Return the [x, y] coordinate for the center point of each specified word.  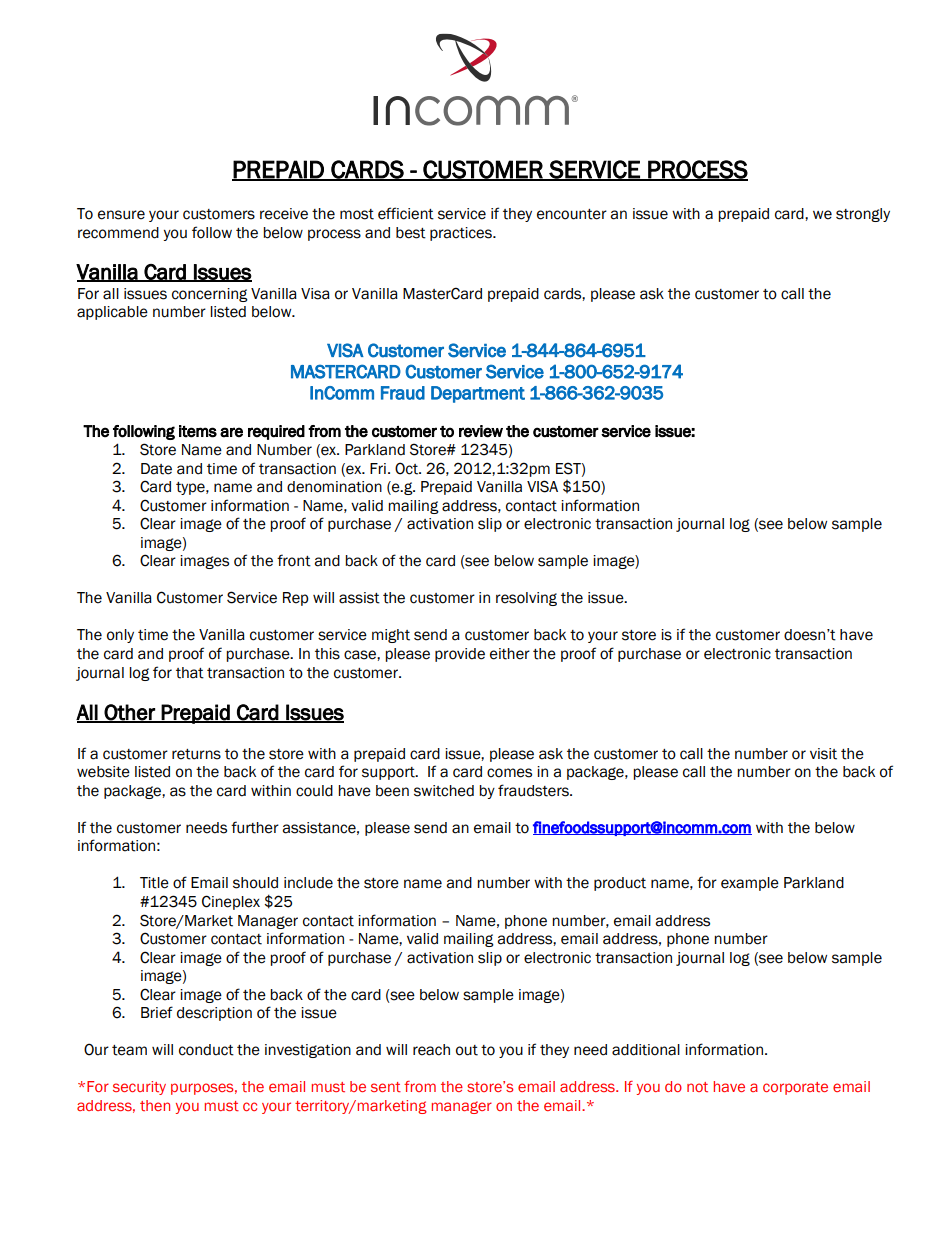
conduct [206, 1050]
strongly [863, 215]
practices [462, 234]
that [190, 673]
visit [823, 754]
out [467, 1050]
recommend [118, 233]
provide [460, 655]
